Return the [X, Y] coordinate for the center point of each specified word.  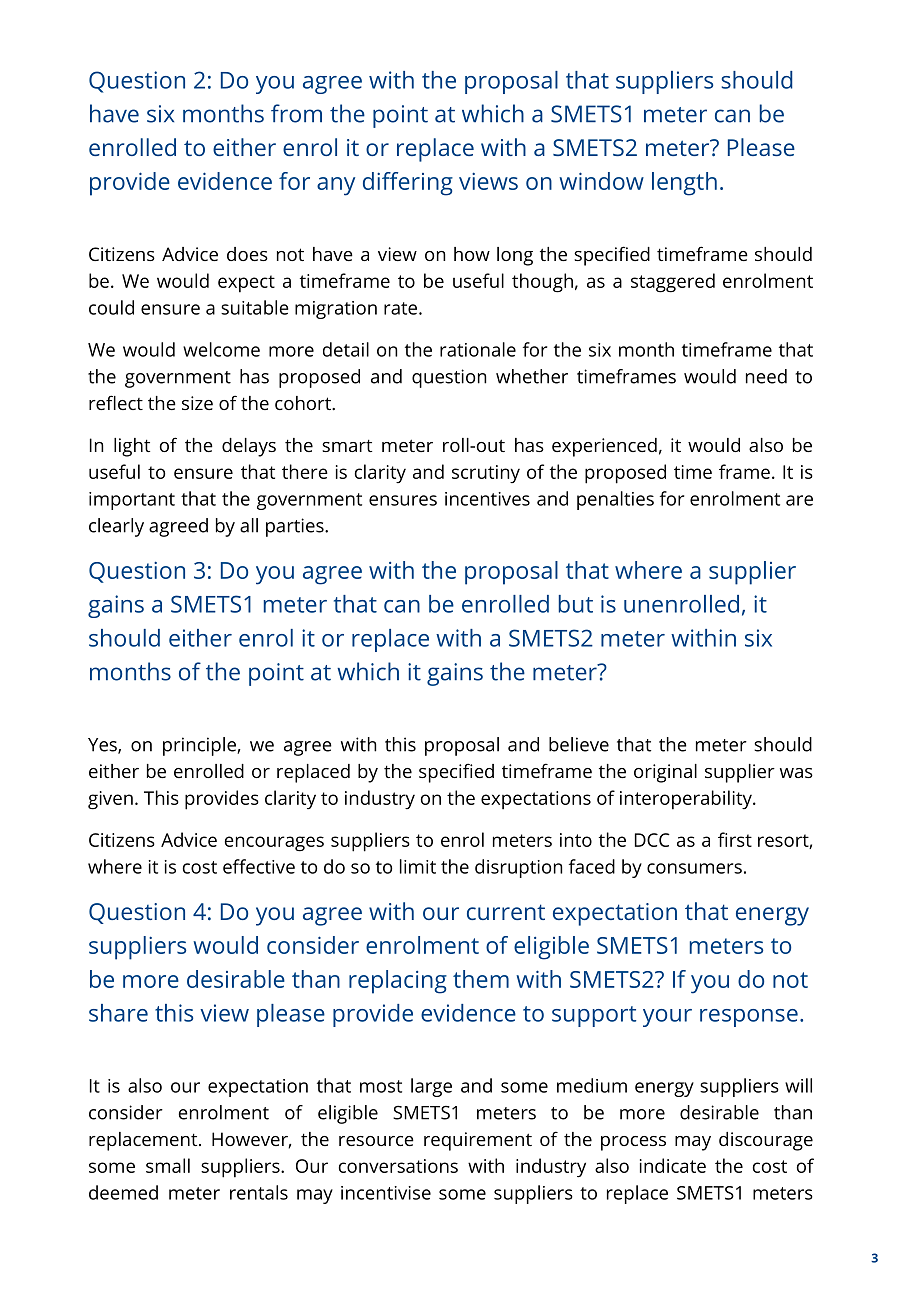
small [168, 1165]
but [576, 604]
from [296, 113]
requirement [478, 1141]
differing [408, 184]
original [665, 773]
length [684, 184]
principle [200, 746]
